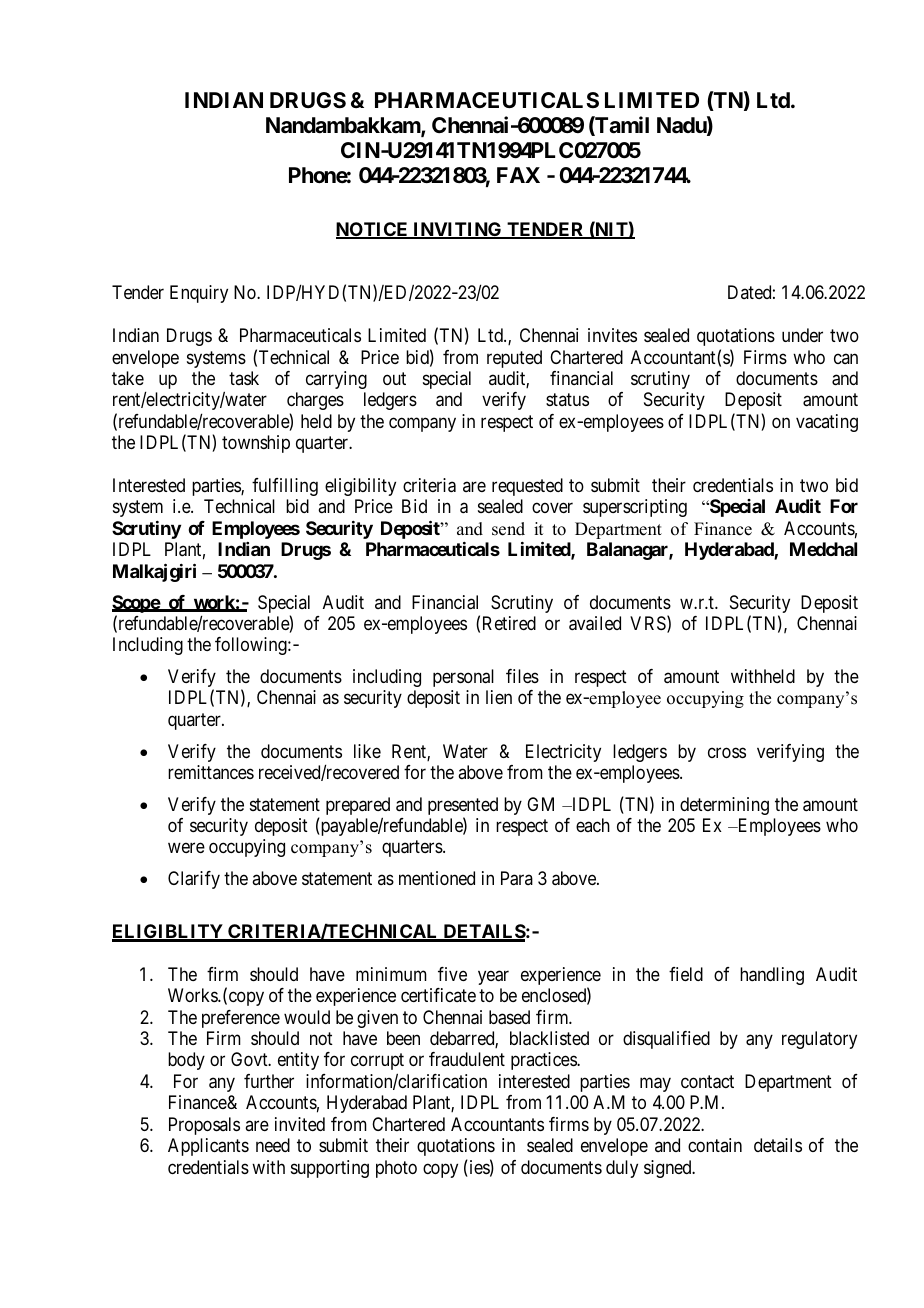  I want to click on Applicants, so click(208, 1147).
